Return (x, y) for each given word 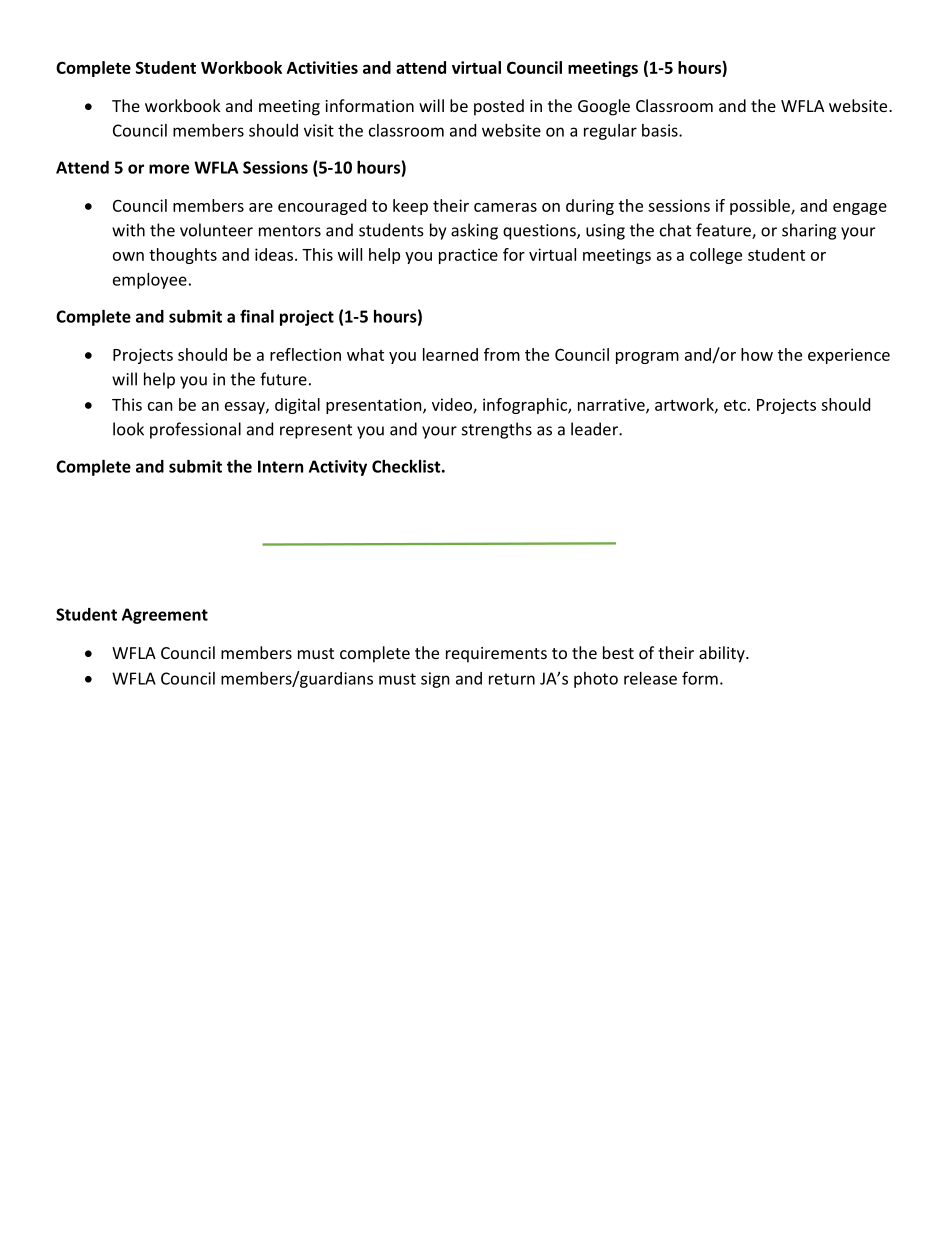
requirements (496, 655)
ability (723, 654)
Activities (322, 67)
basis (661, 130)
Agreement (165, 616)
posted (499, 107)
